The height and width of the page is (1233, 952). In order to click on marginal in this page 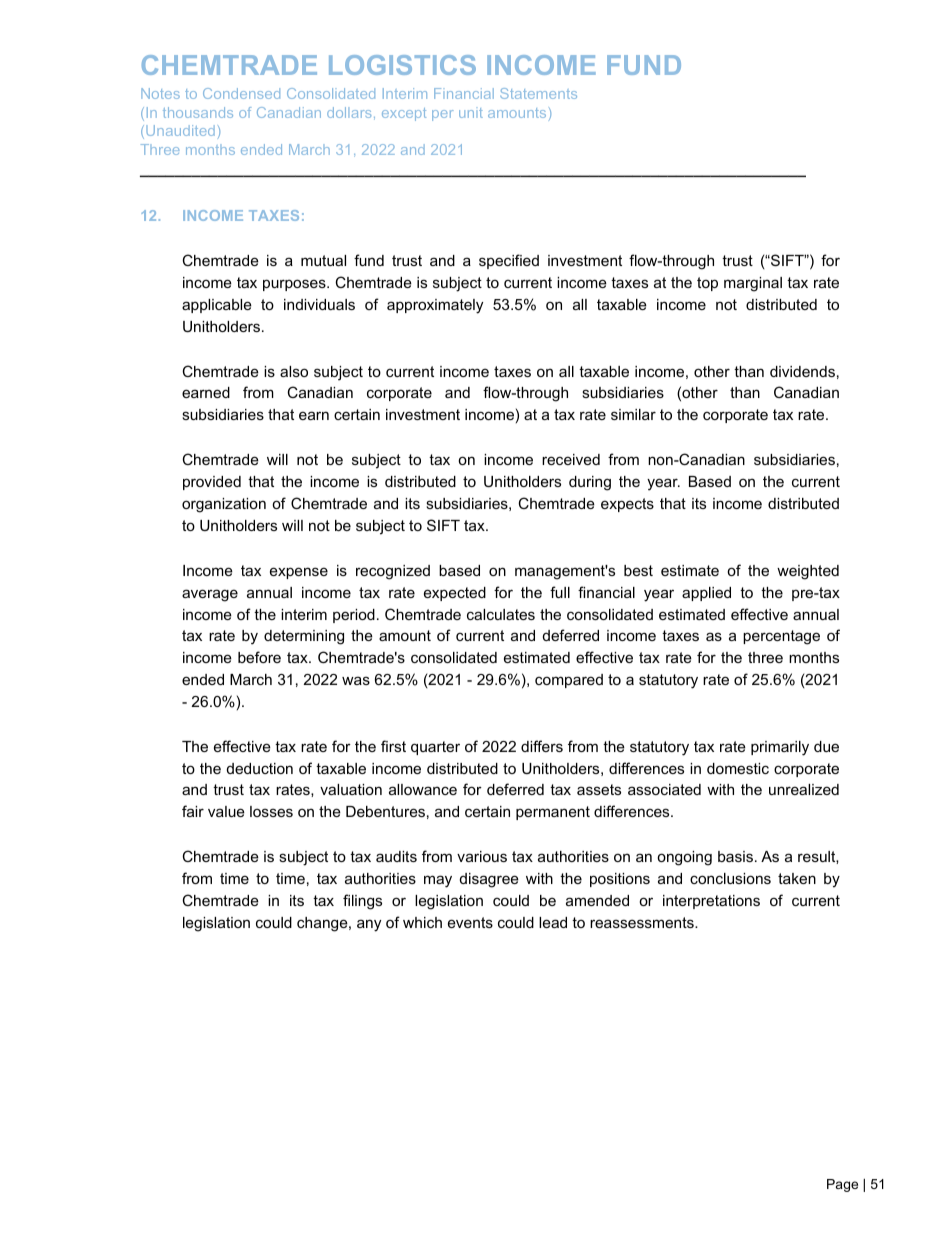, I will do `click(753, 284)`.
